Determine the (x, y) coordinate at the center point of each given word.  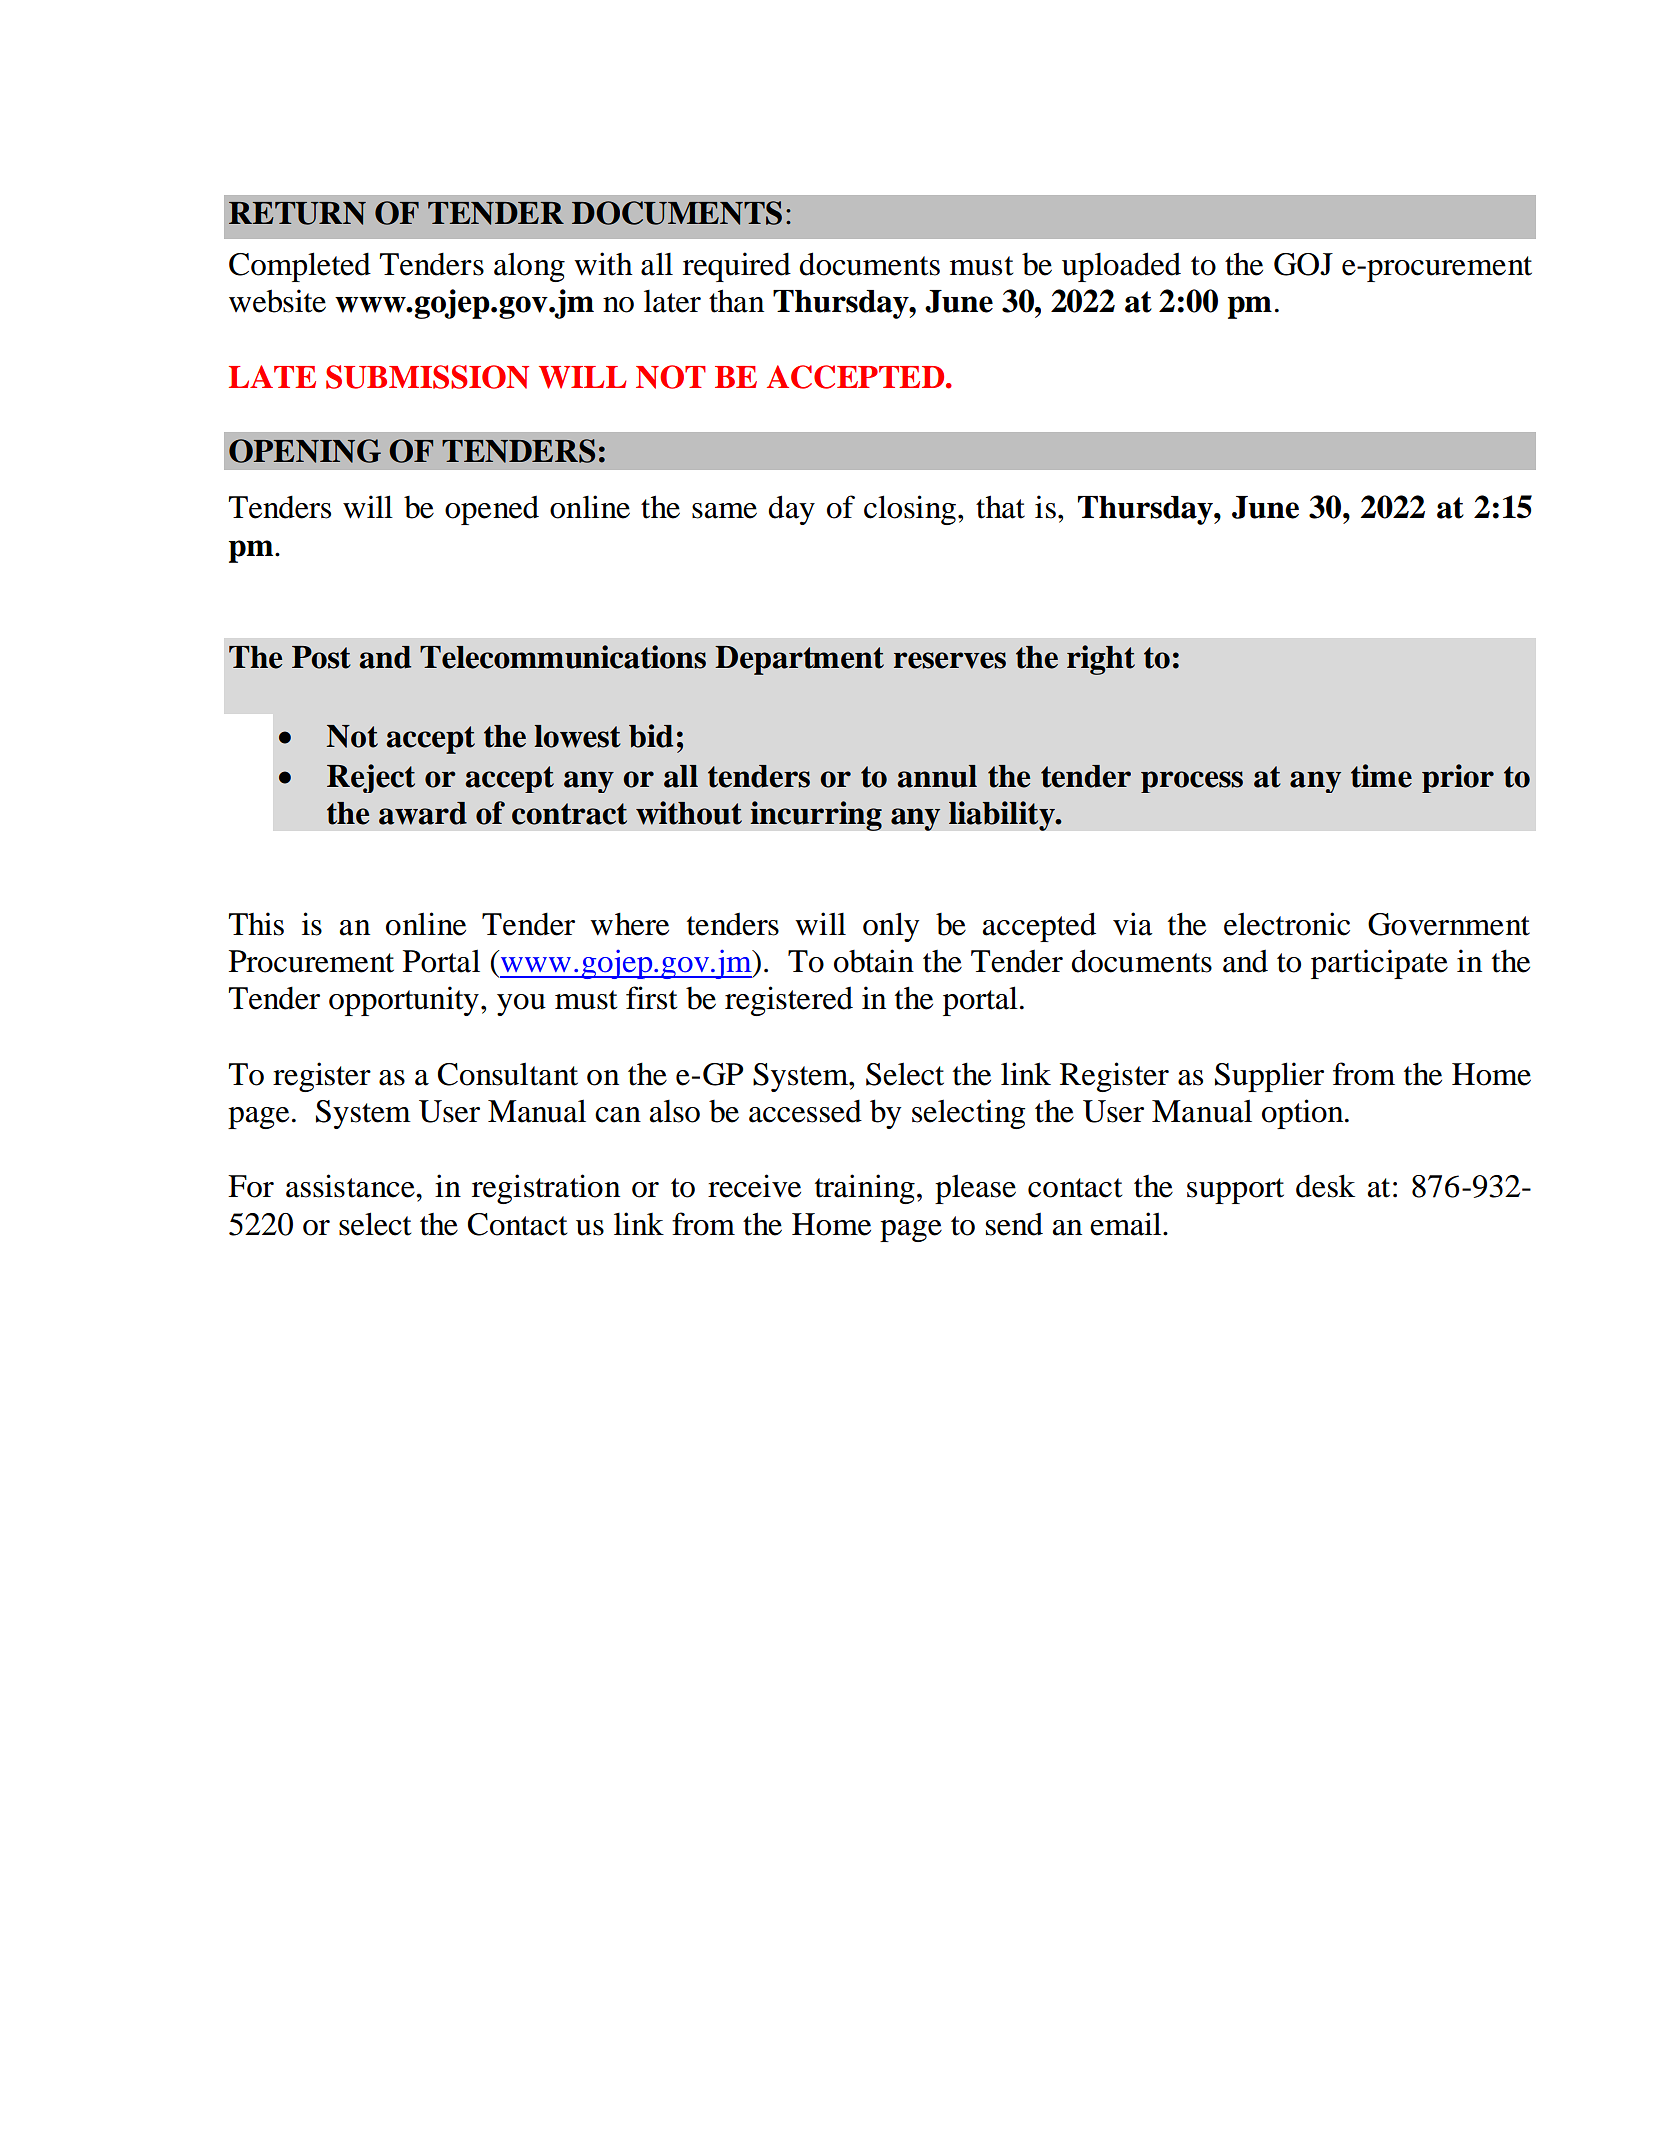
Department (799, 660)
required (737, 267)
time (1381, 776)
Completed (300, 267)
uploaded (1121, 267)
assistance (351, 1186)
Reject (371, 778)
